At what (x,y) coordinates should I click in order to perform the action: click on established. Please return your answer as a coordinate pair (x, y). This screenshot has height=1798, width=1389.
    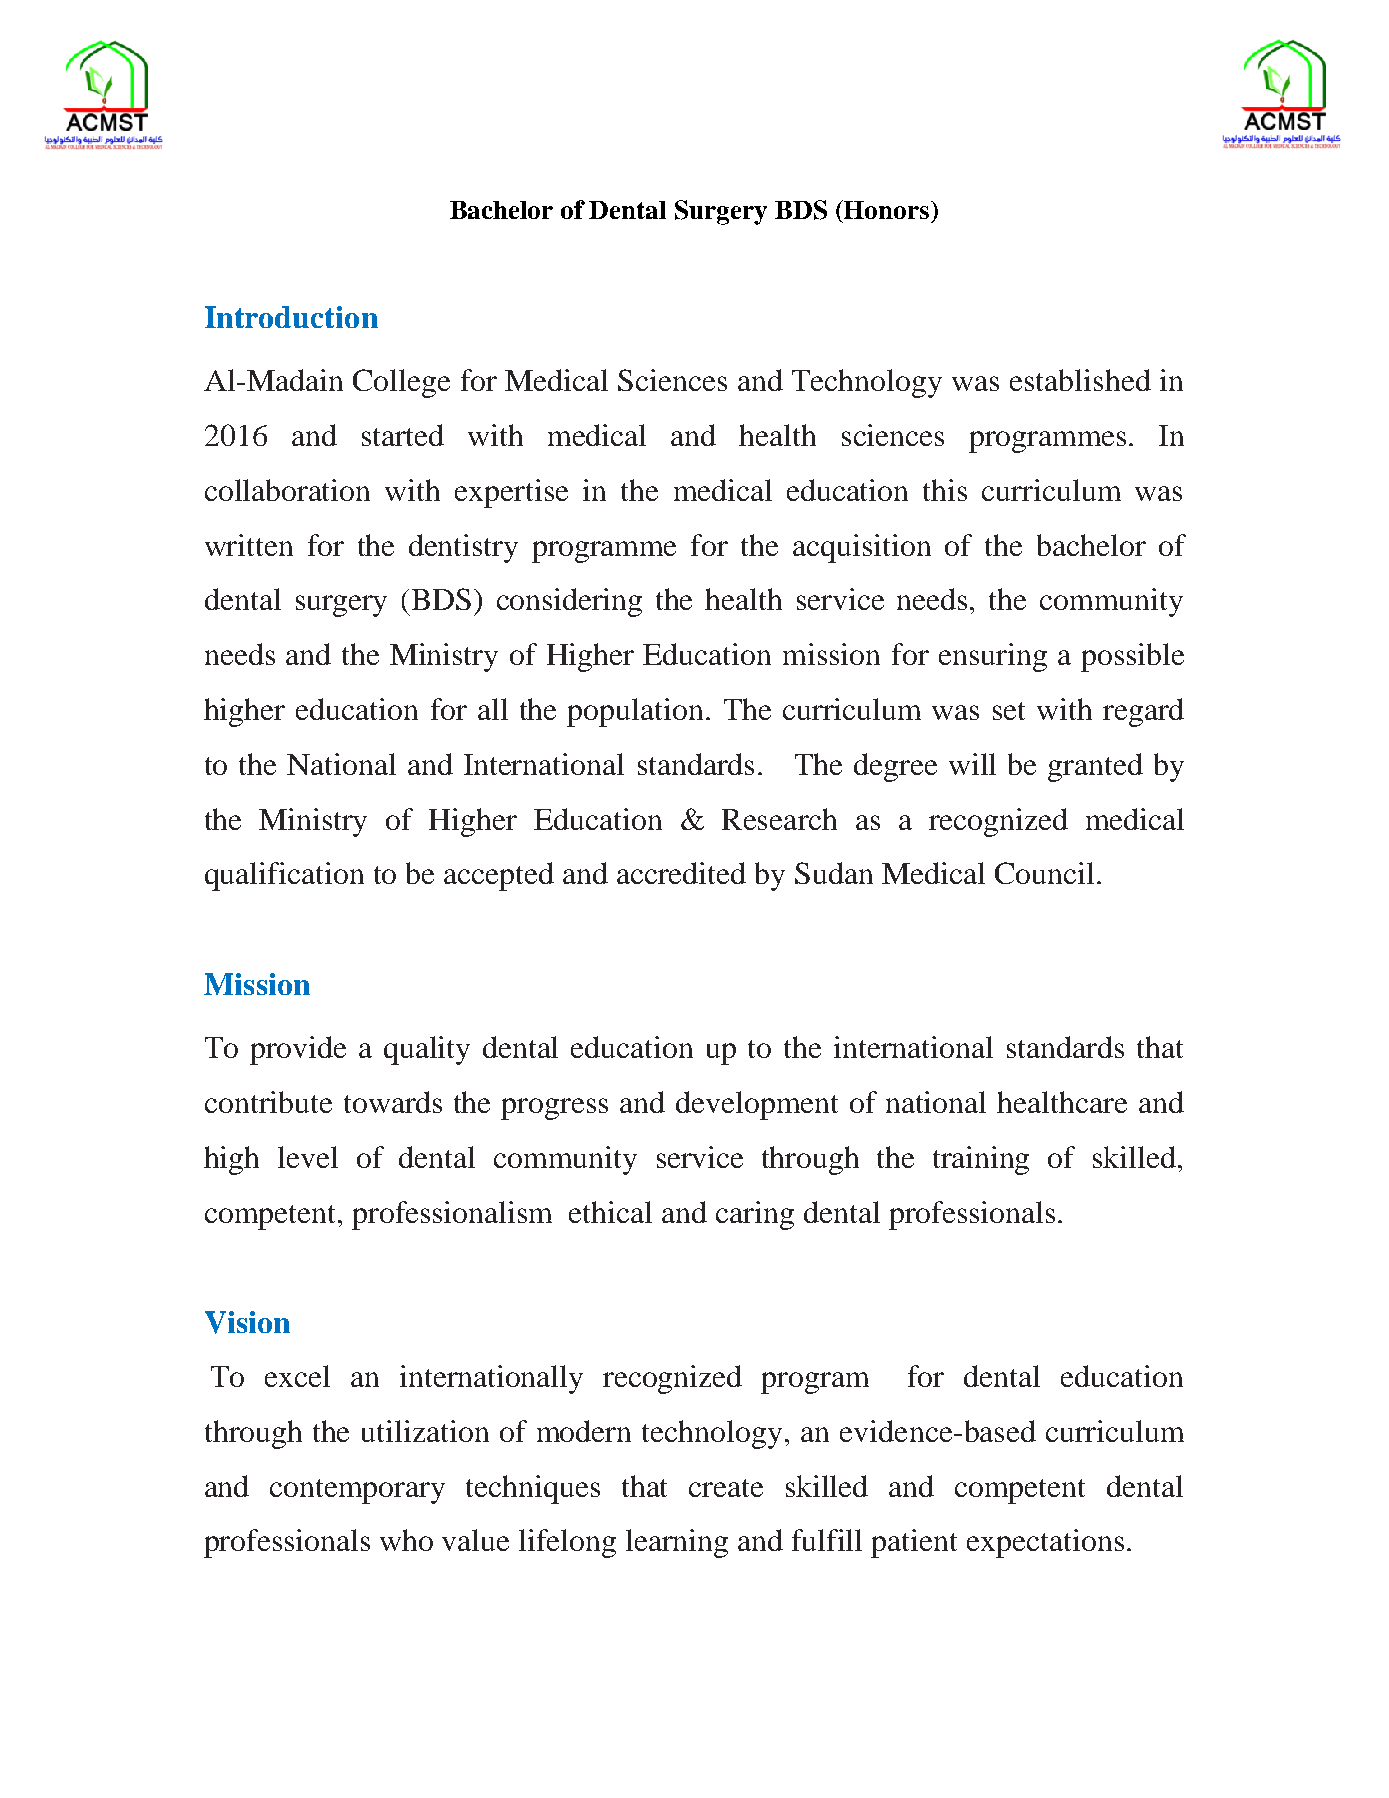
    Looking at the image, I should click on (1080, 380).
